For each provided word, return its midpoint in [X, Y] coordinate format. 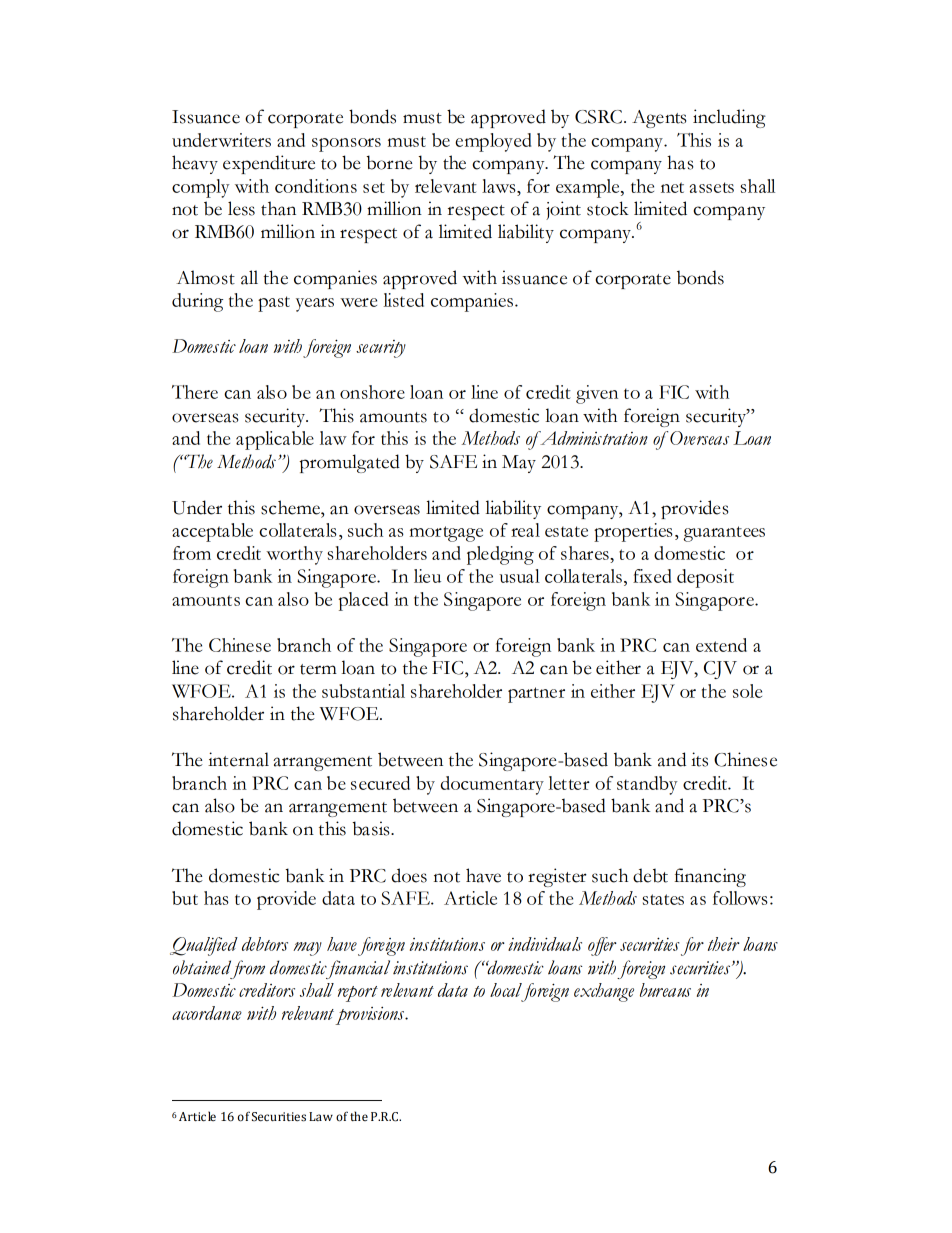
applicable [275, 440]
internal [238, 759]
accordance [207, 1013]
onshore [372, 392]
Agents [659, 119]
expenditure [269, 164]
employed [493, 142]
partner [536, 695]
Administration [593, 438]
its [699, 759]
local [506, 990]
